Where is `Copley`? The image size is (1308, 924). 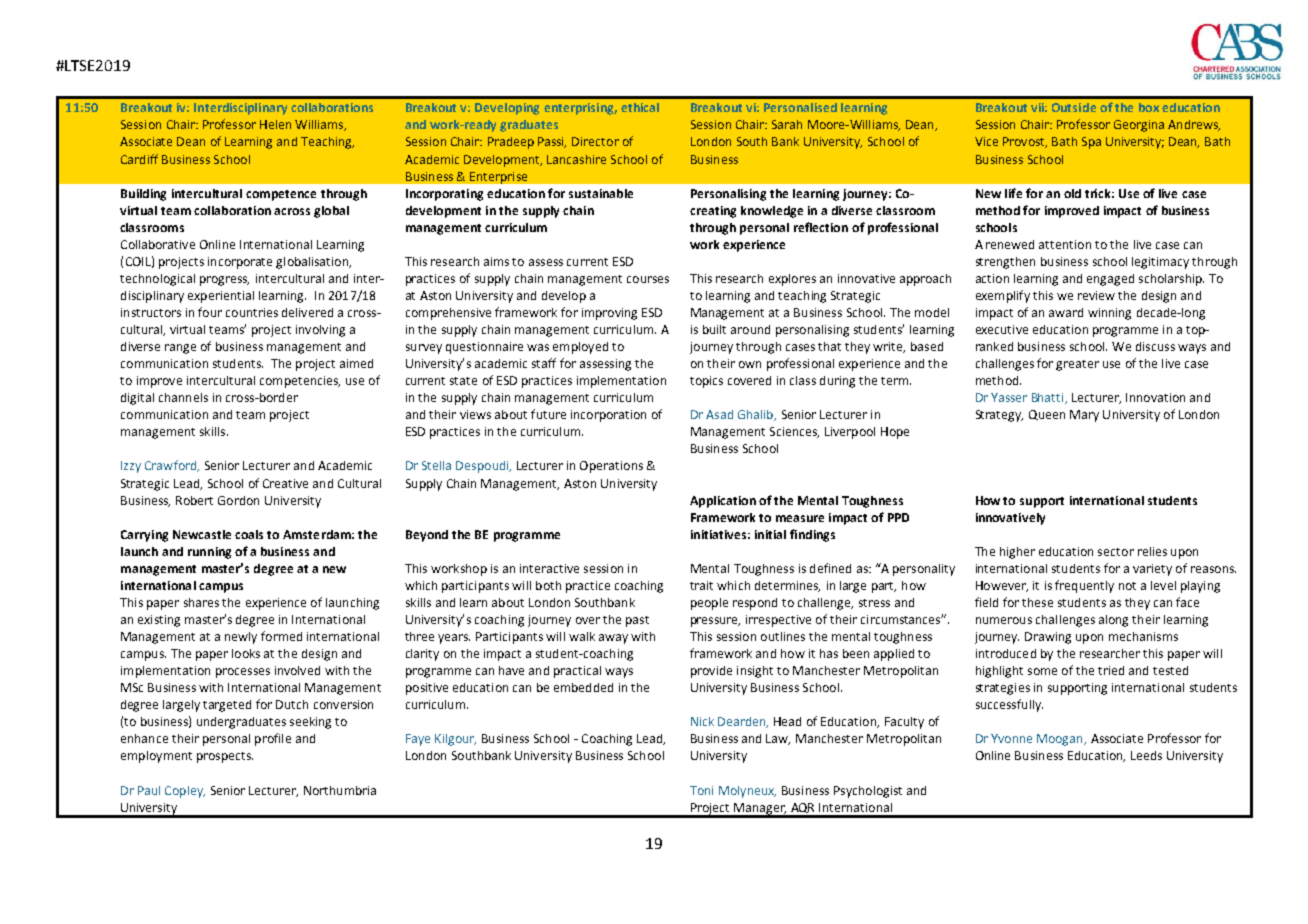
Copley is located at coordinates (185, 792).
